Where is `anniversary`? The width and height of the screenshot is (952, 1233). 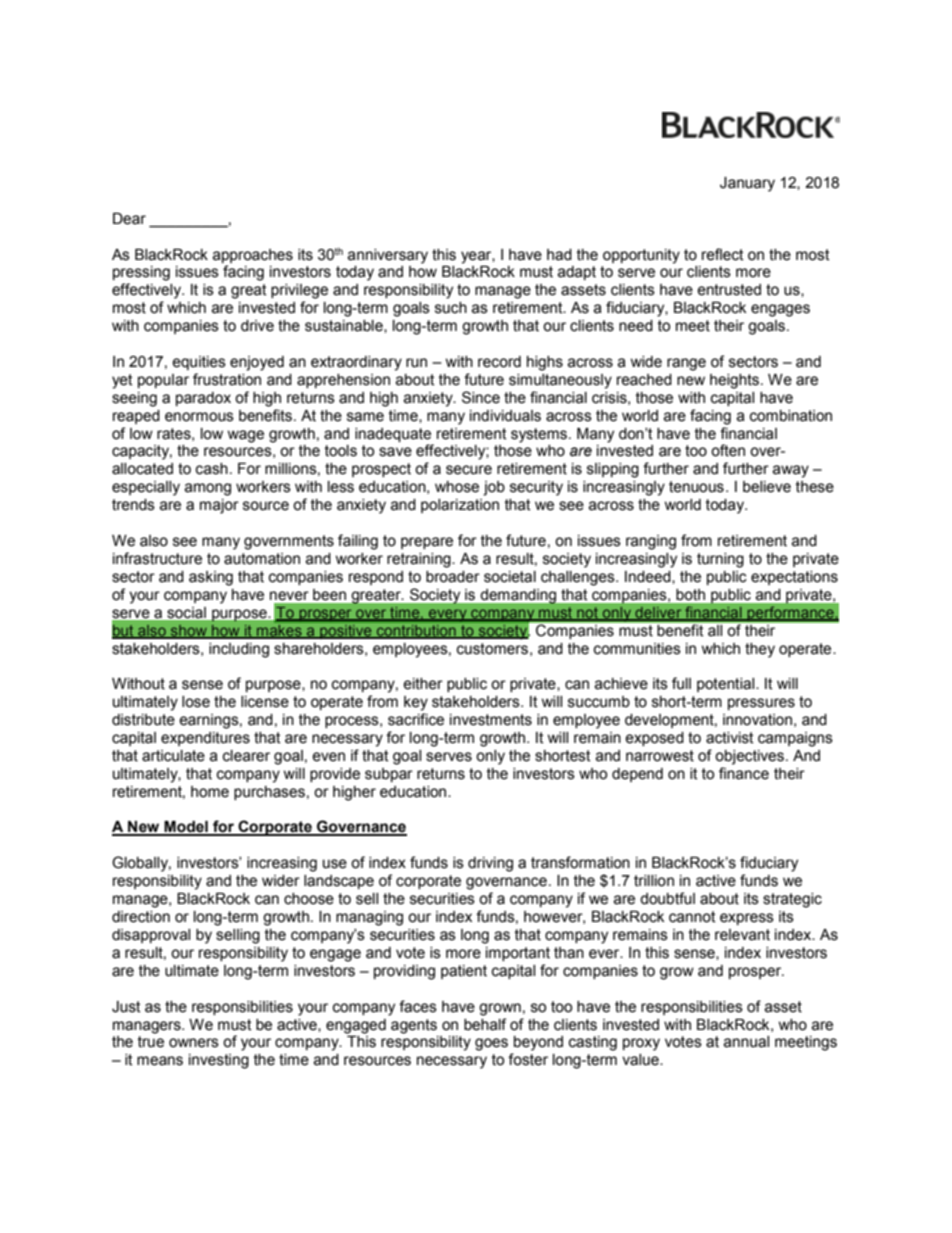 anniversary is located at coordinates (388, 256).
